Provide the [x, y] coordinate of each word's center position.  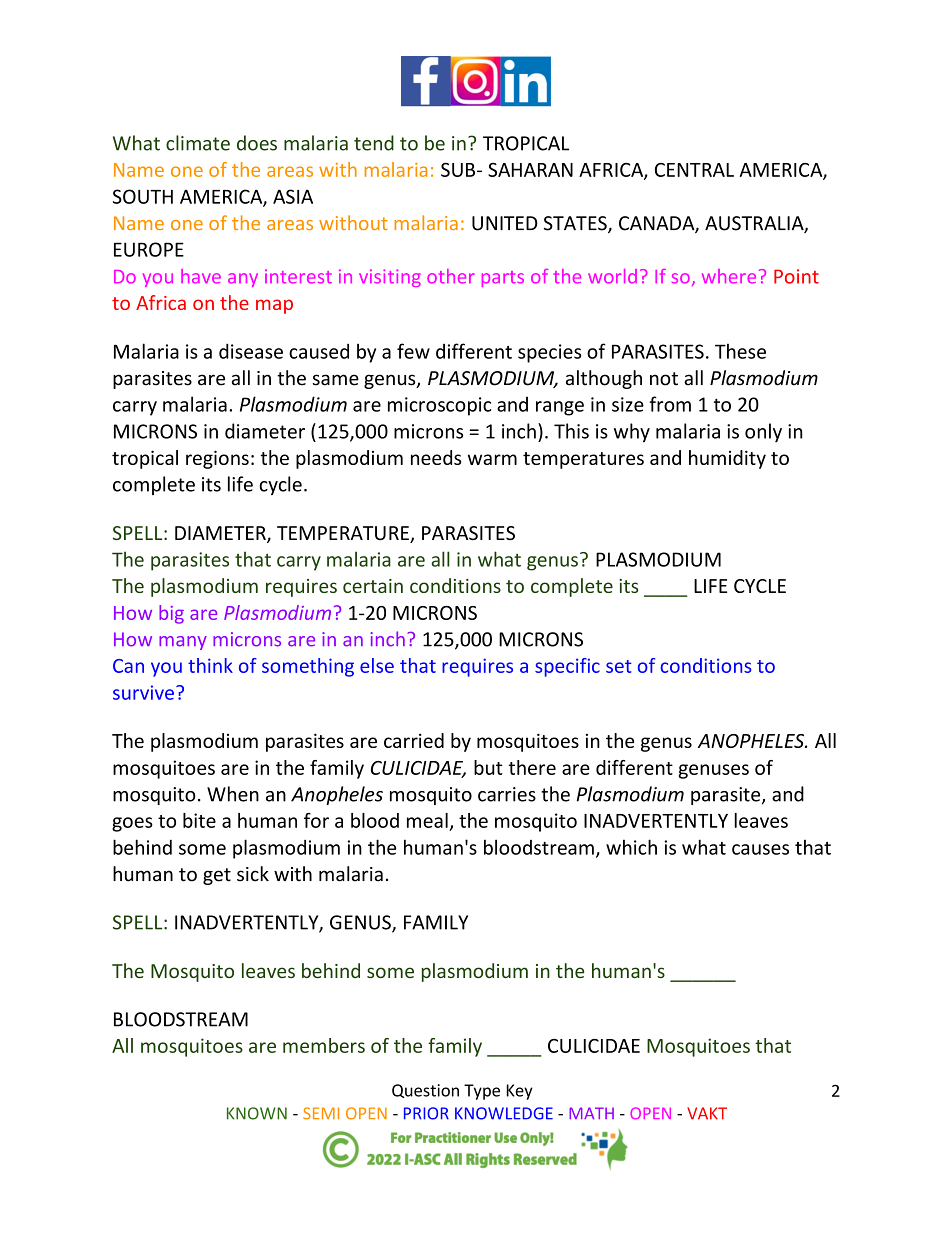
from [670, 404]
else [377, 665]
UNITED [505, 223]
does [257, 143]
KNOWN [257, 1113]
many [183, 643]
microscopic [439, 406]
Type [482, 1092]
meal [427, 820]
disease [251, 351]
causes [760, 849]
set [619, 666]
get [217, 876]
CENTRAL [694, 170]
